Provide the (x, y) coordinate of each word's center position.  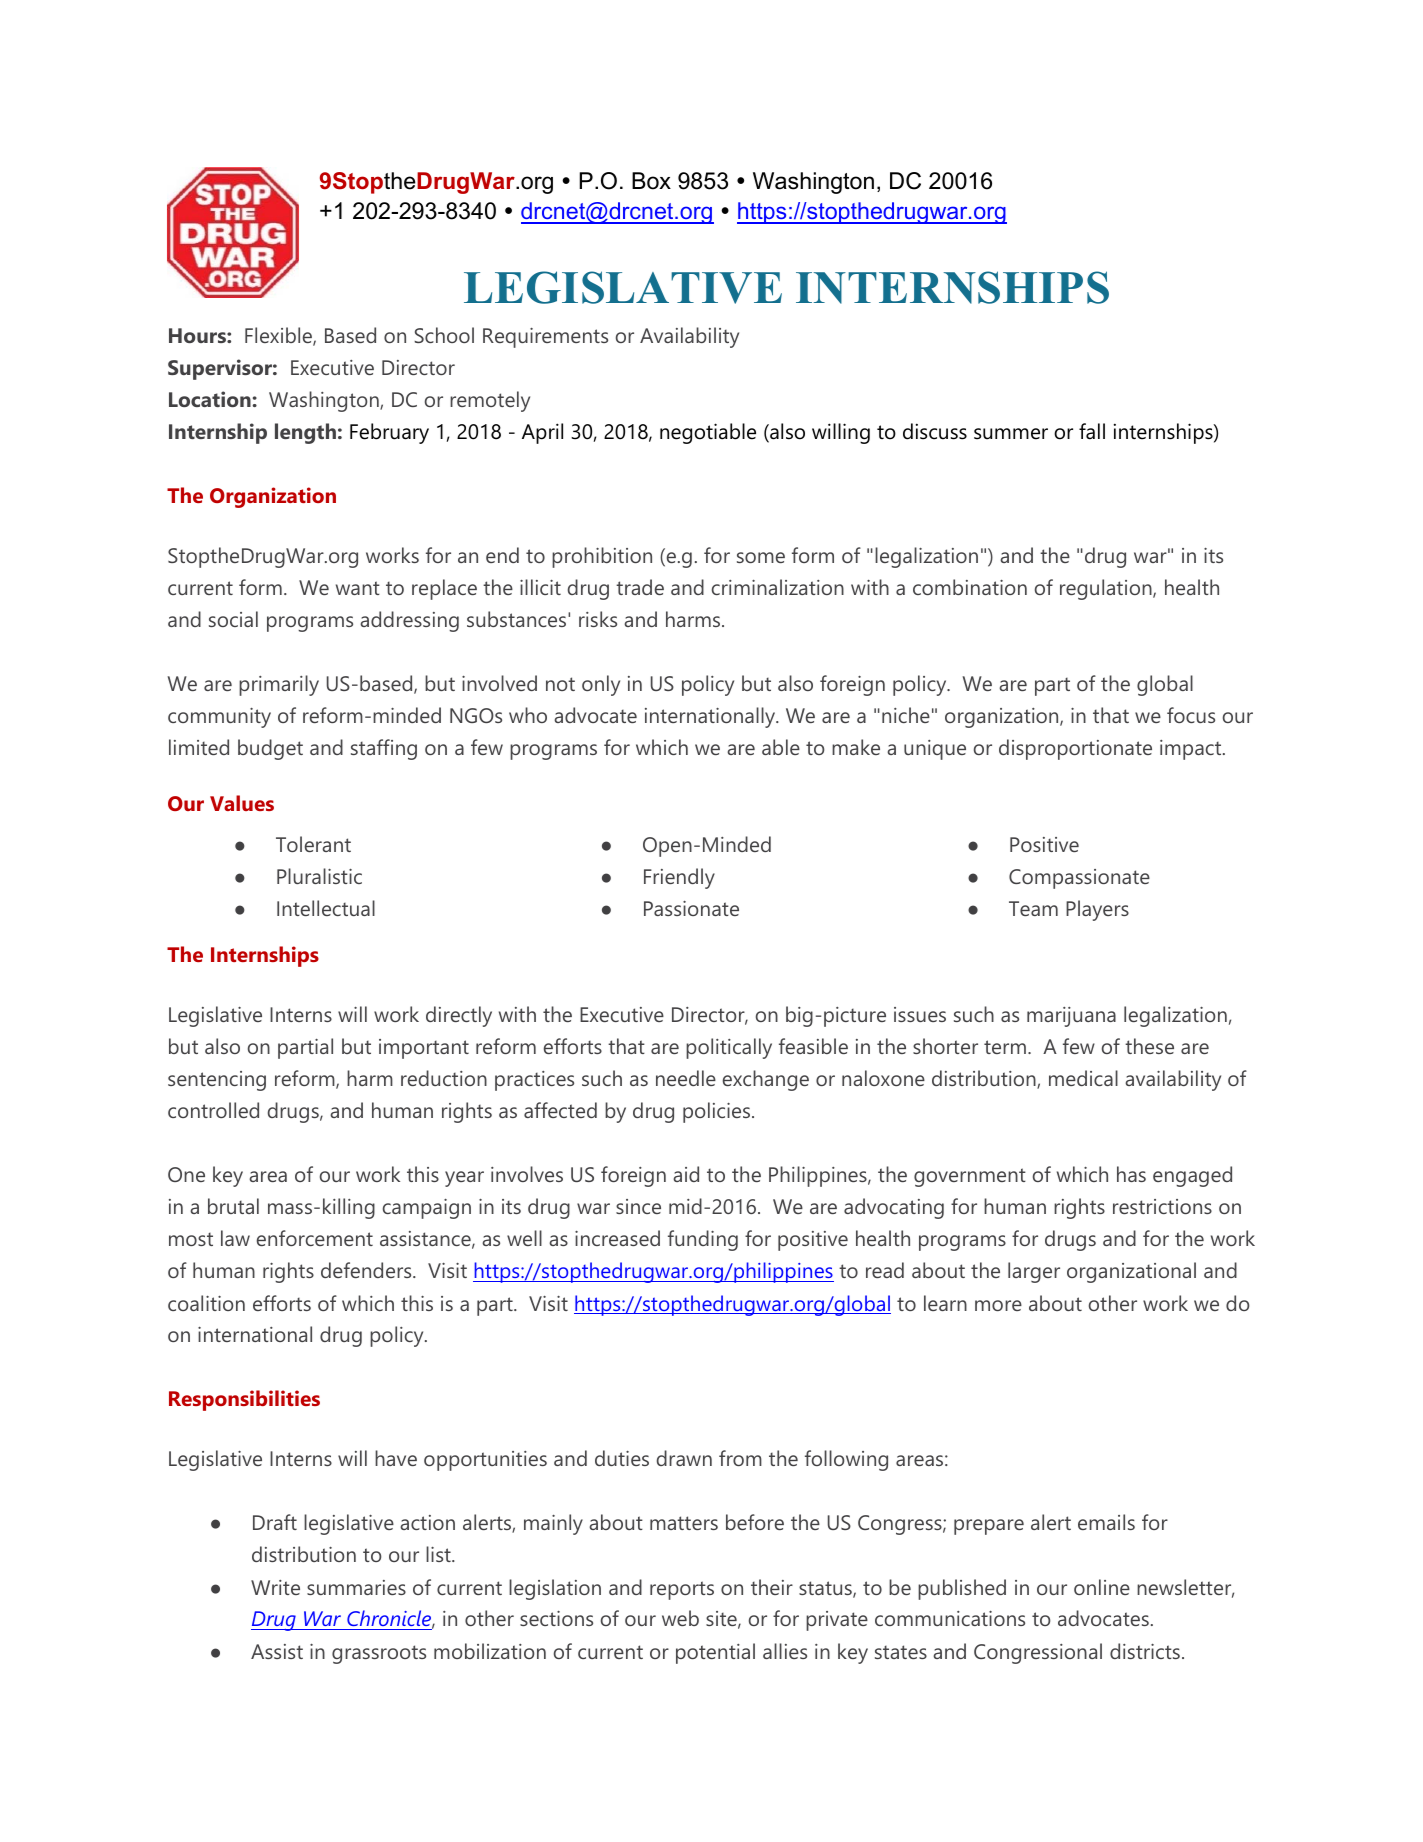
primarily (279, 685)
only (601, 685)
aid (686, 1174)
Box (651, 181)
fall (1092, 431)
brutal (233, 1206)
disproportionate (1075, 749)
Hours (198, 335)
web (680, 1618)
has (1131, 1174)
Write (275, 1587)
